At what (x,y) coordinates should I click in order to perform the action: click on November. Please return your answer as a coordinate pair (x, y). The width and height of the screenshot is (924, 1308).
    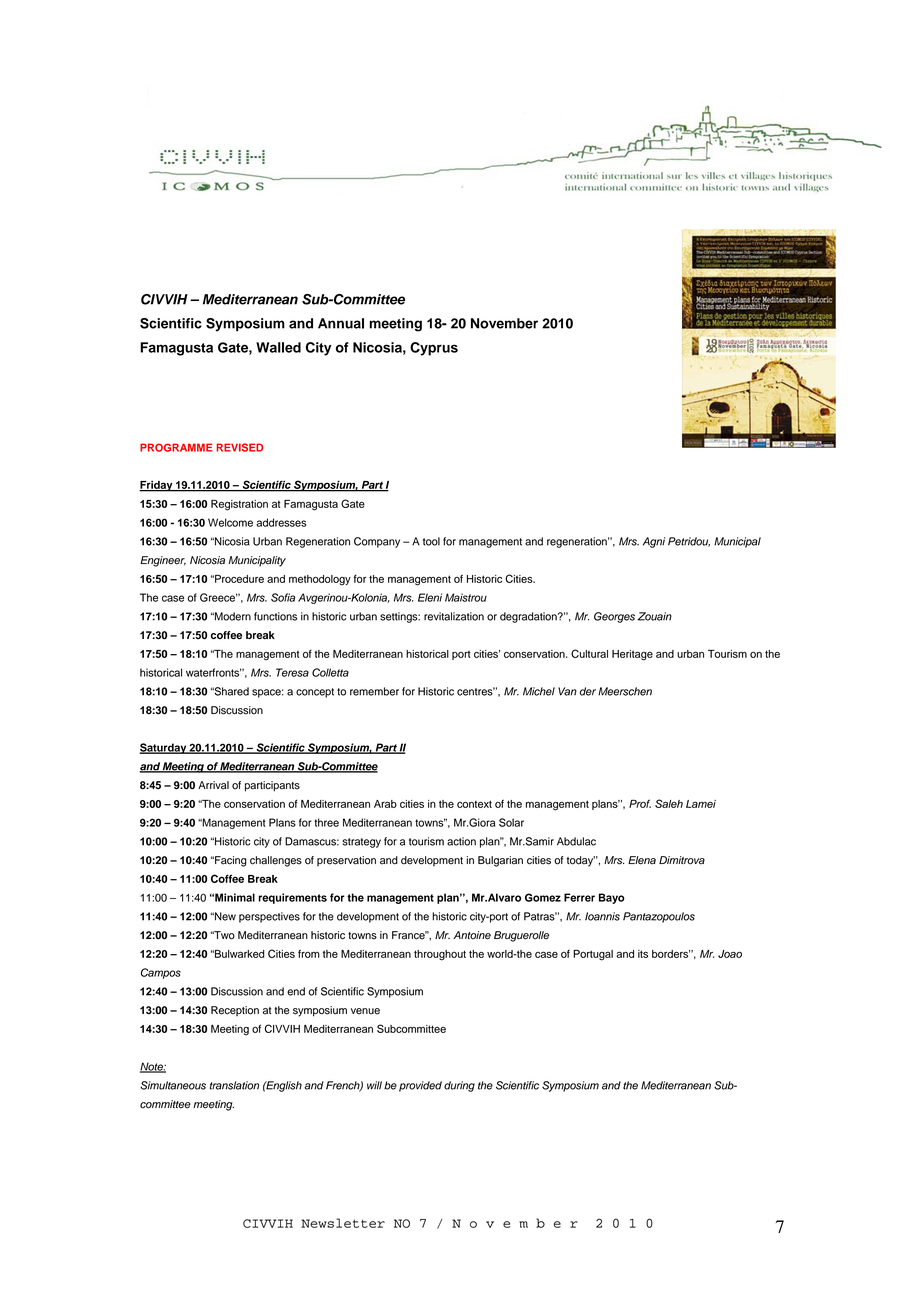
    Looking at the image, I should click on (504, 323).
